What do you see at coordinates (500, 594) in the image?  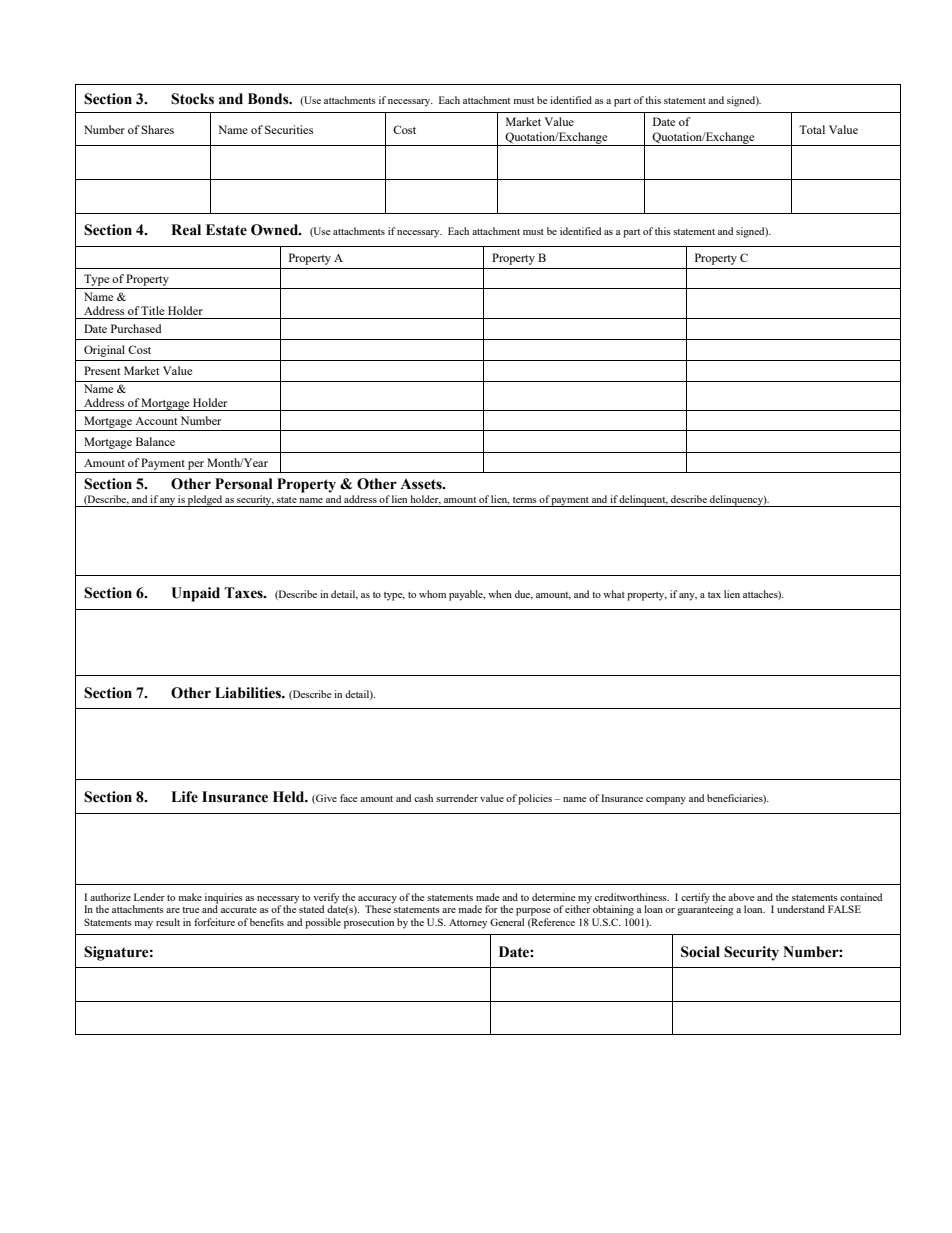 I see `when` at bounding box center [500, 594].
